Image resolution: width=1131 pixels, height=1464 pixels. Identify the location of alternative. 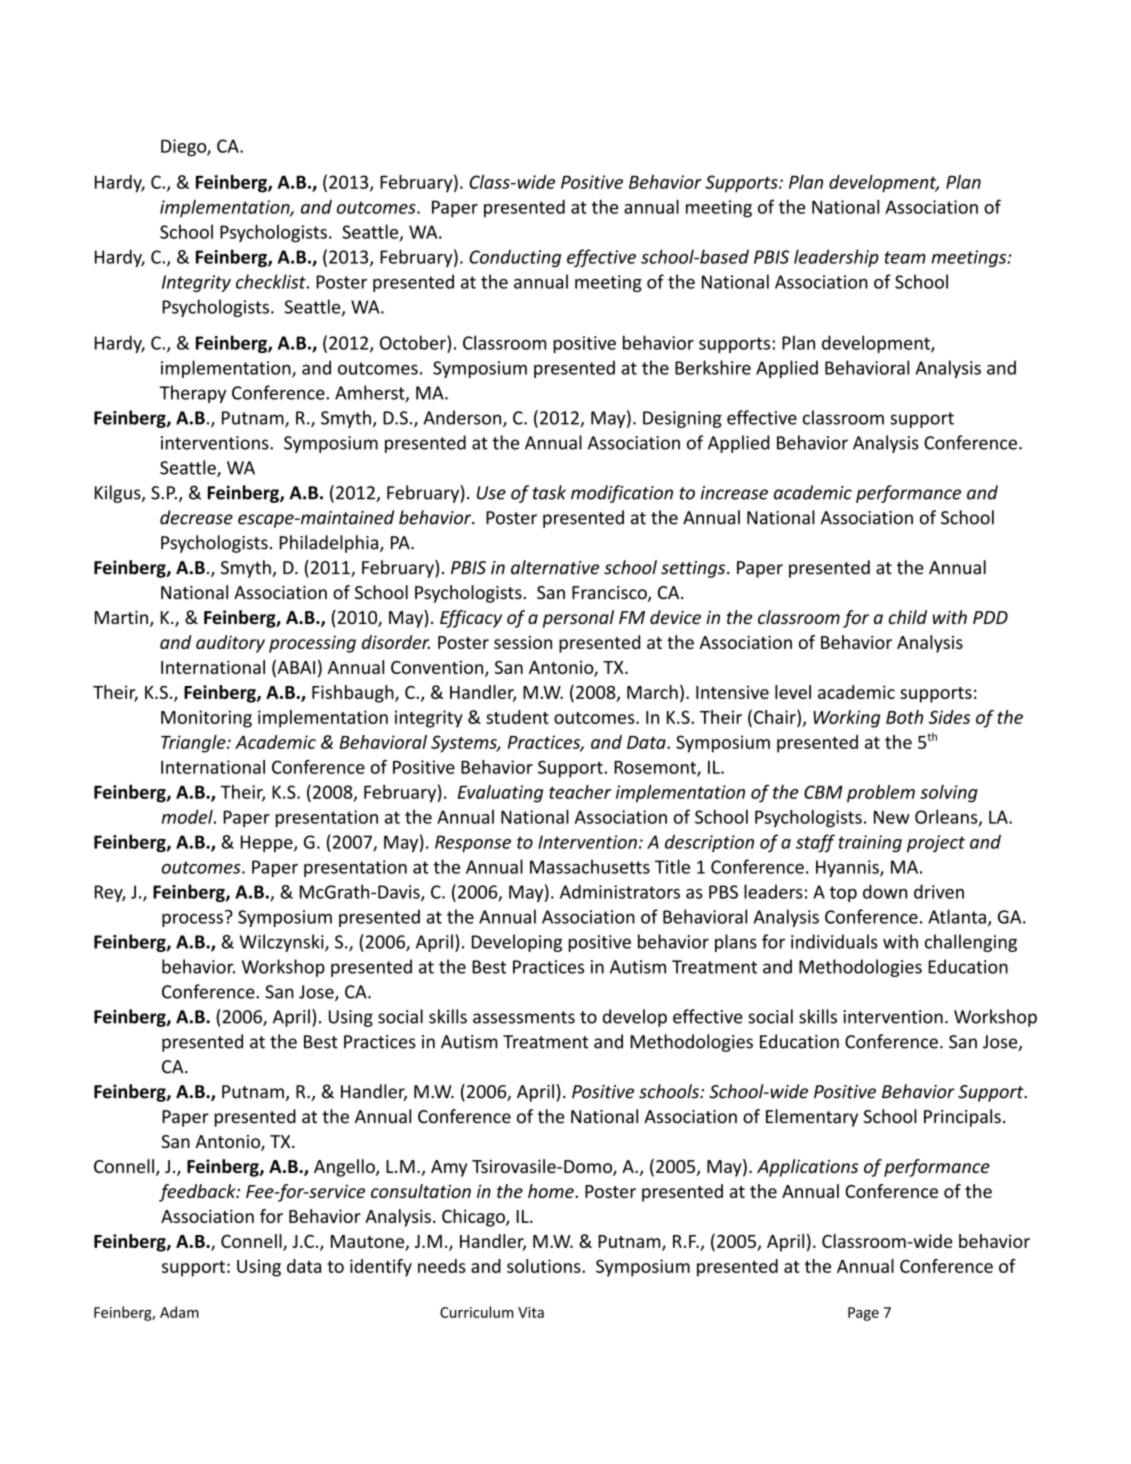
(555, 567).
